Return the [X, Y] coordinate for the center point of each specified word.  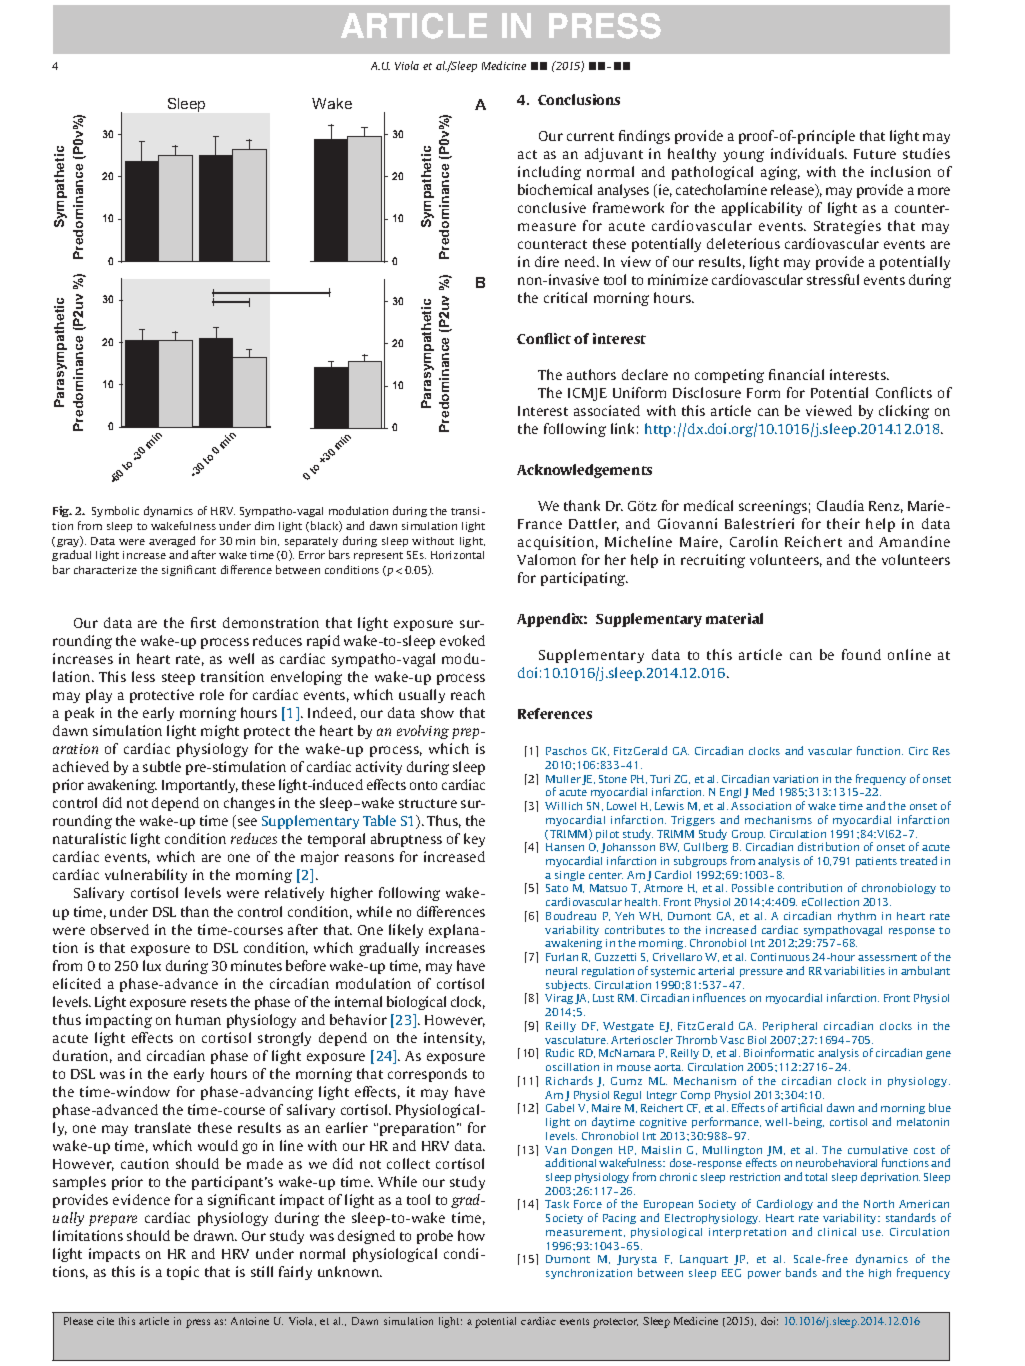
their [843, 523]
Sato [557, 888]
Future [875, 154]
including [549, 173]
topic [183, 1273]
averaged [172, 541]
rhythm [857, 917]
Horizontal [457, 555]
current [590, 136]
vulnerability [146, 876]
